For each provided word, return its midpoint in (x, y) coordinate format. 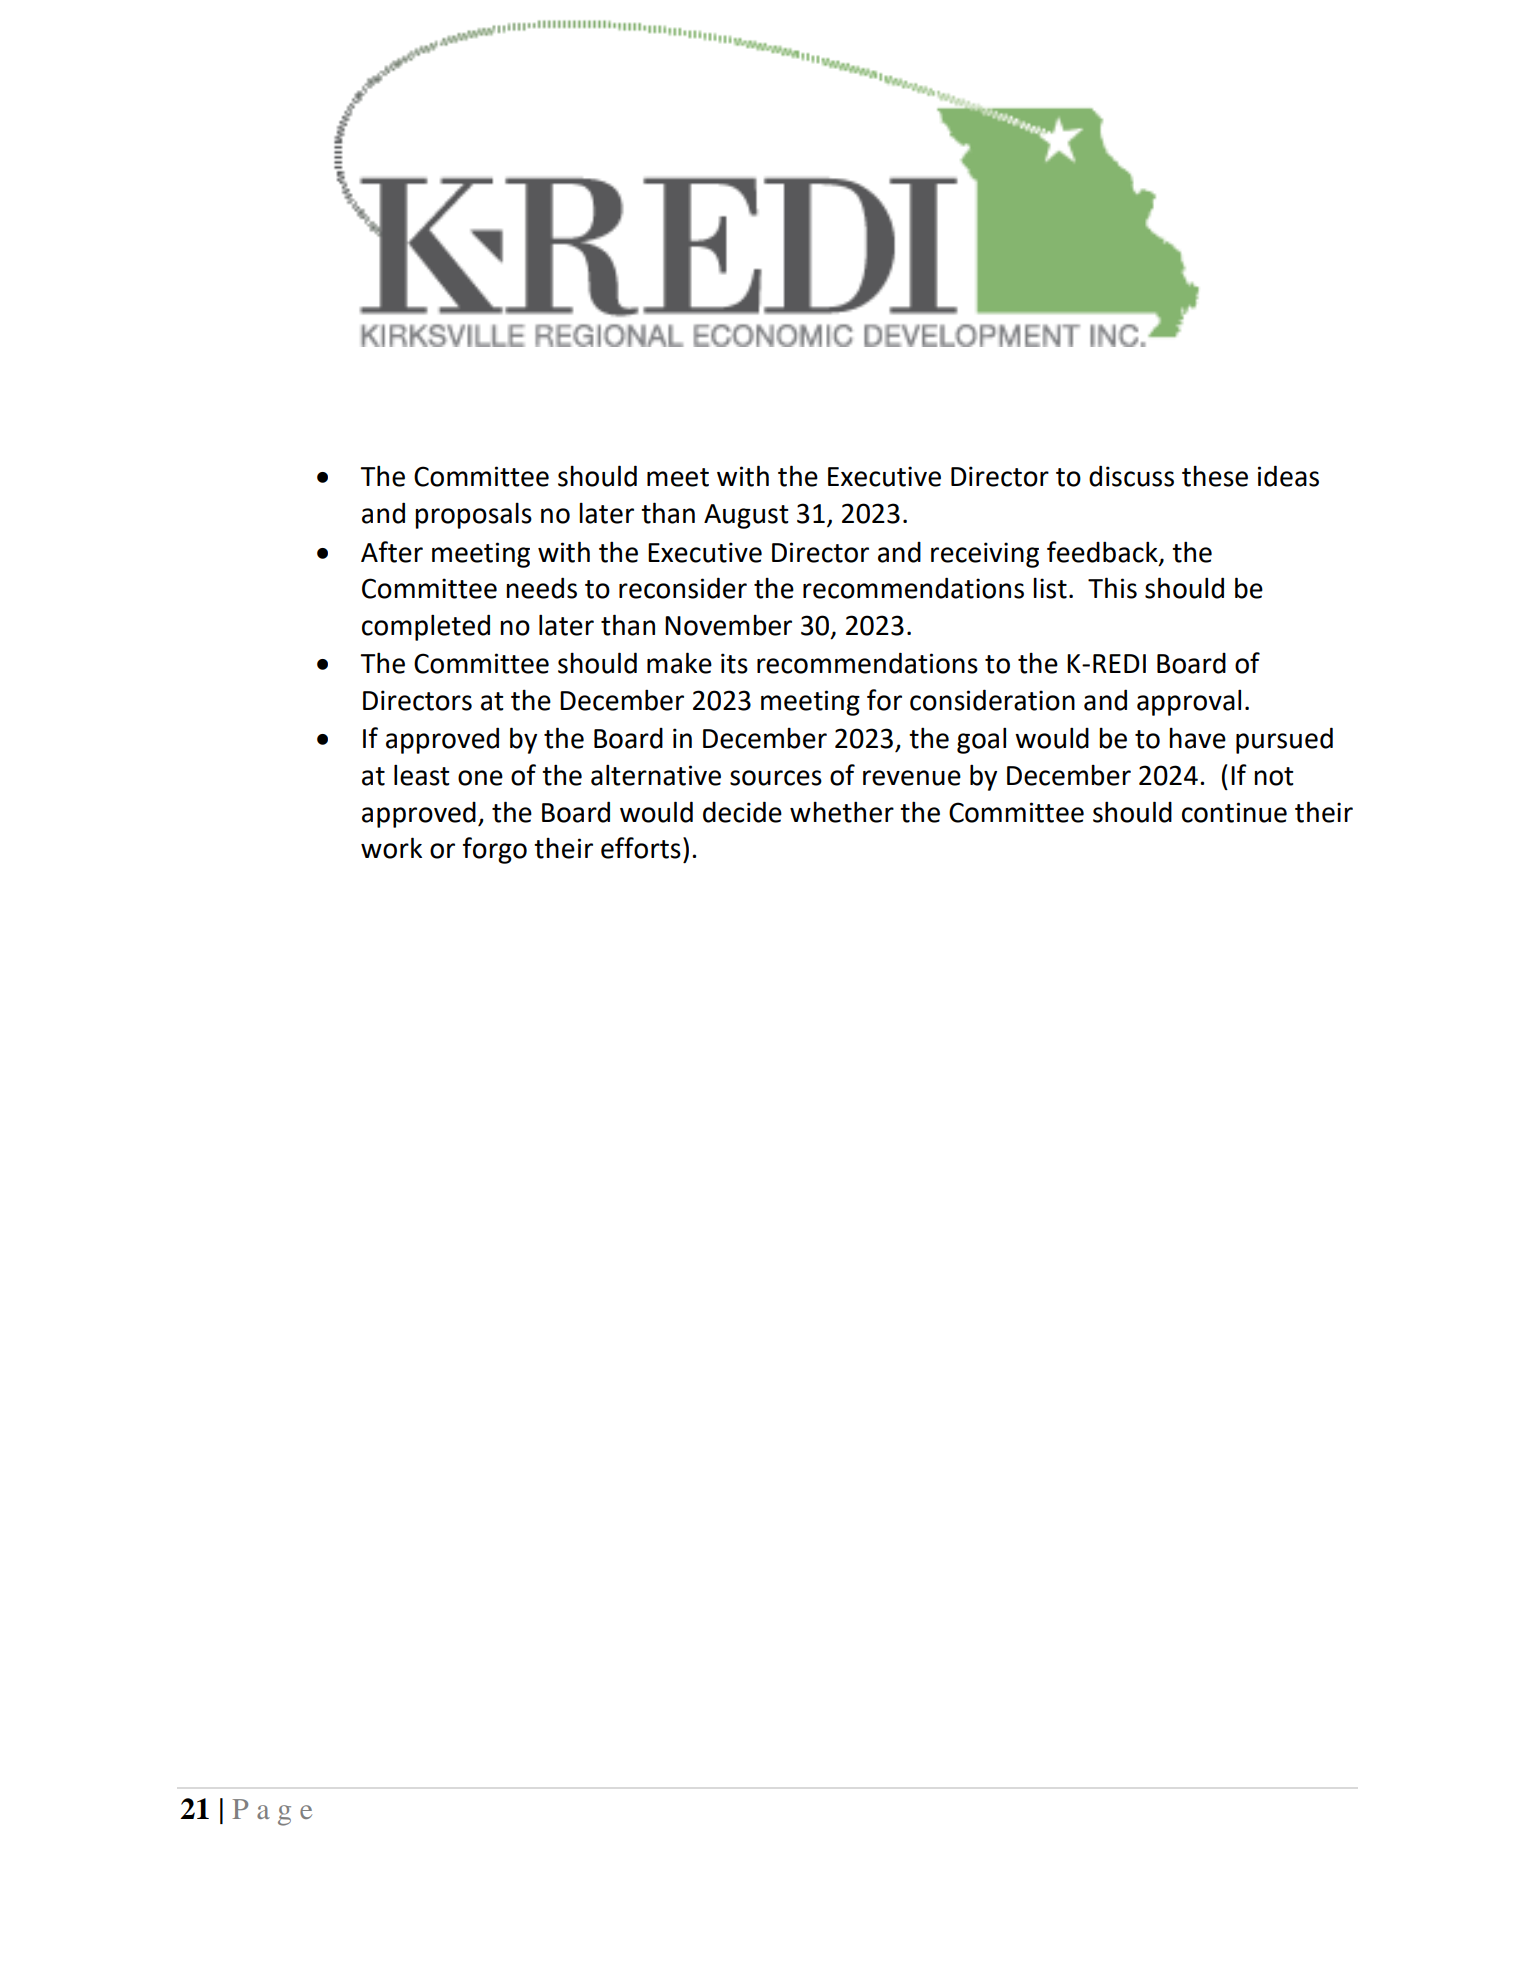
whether (842, 812)
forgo (495, 850)
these (1215, 476)
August (746, 516)
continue (1234, 812)
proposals (473, 516)
